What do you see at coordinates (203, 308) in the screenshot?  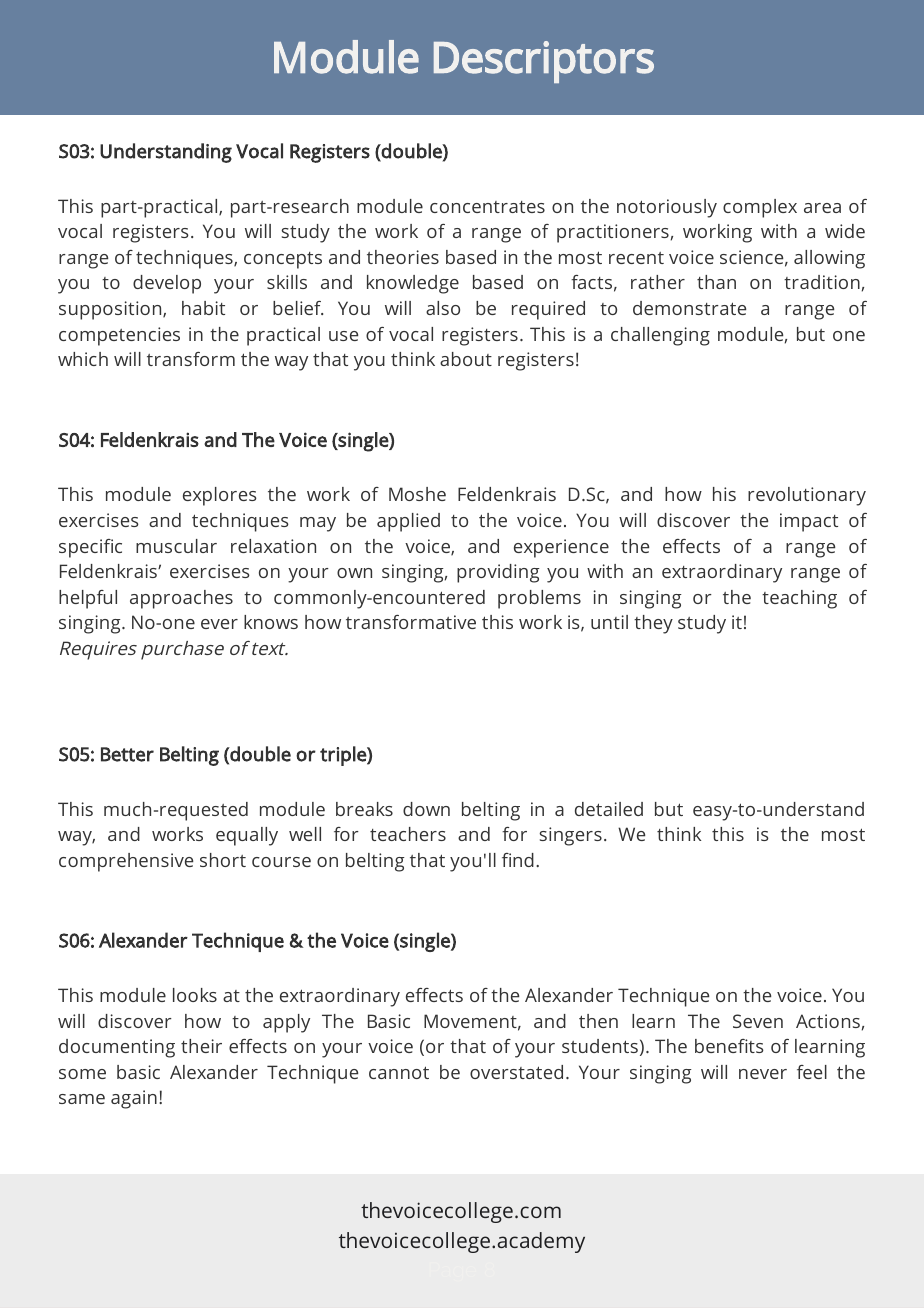 I see `habit` at bounding box center [203, 308].
